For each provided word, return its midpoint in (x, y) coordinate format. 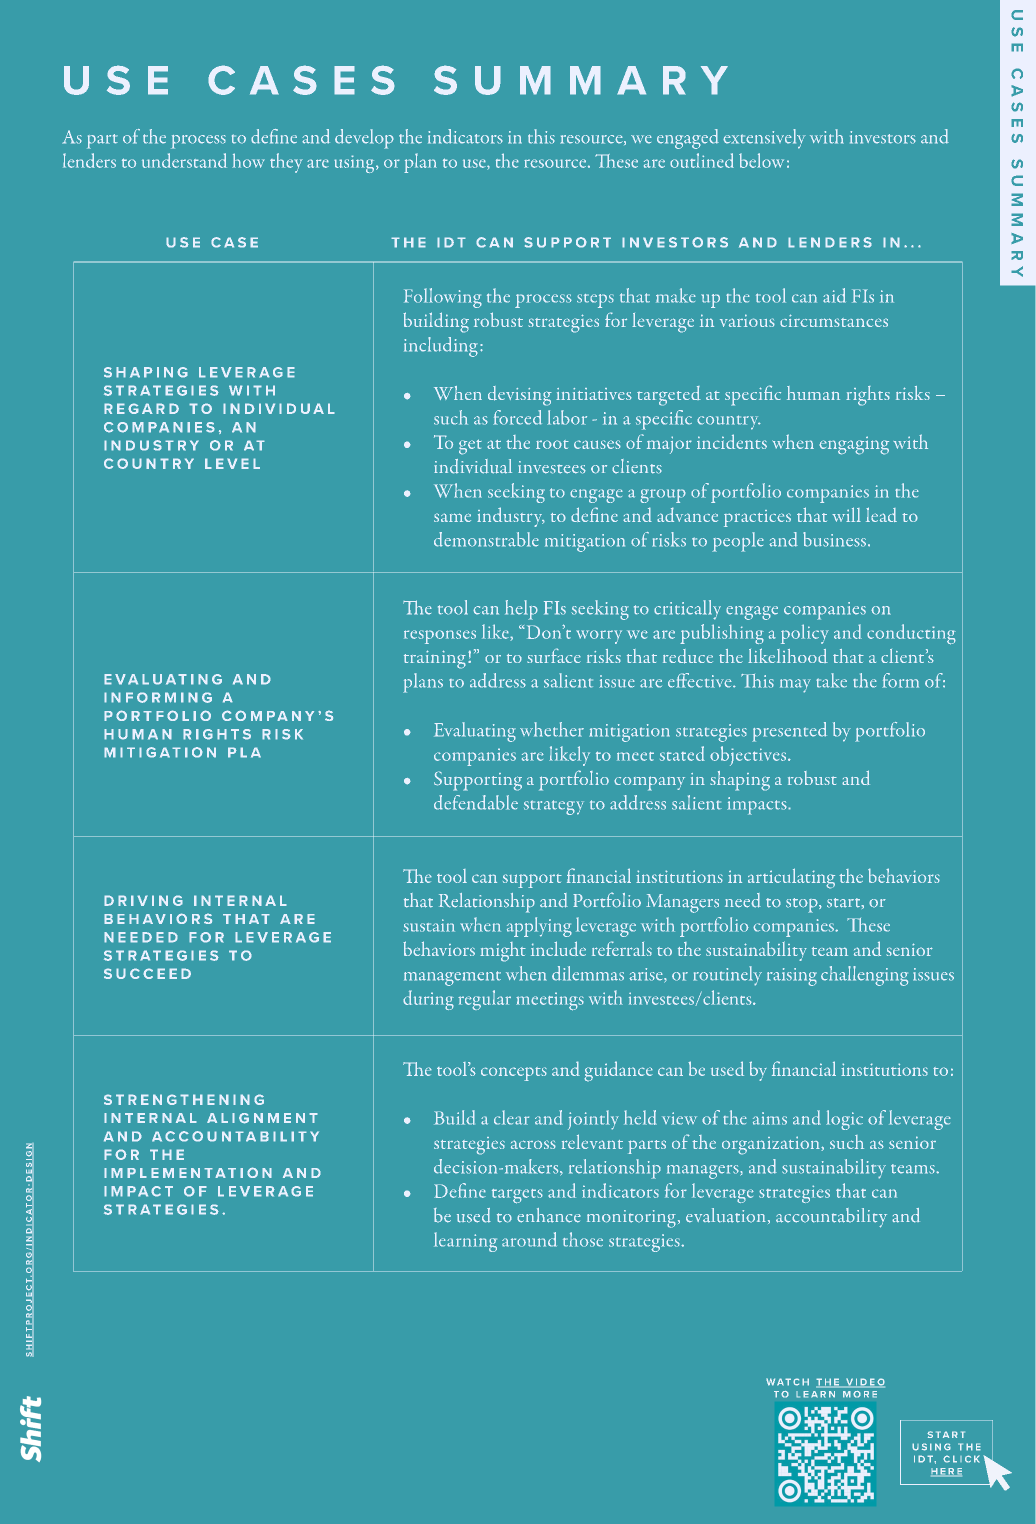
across (533, 1144)
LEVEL (232, 463)
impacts (758, 806)
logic (844, 1120)
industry (511, 517)
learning (465, 1242)
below (761, 160)
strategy (554, 807)
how (248, 160)
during (428, 1000)
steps (595, 301)
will (846, 514)
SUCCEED (147, 973)
